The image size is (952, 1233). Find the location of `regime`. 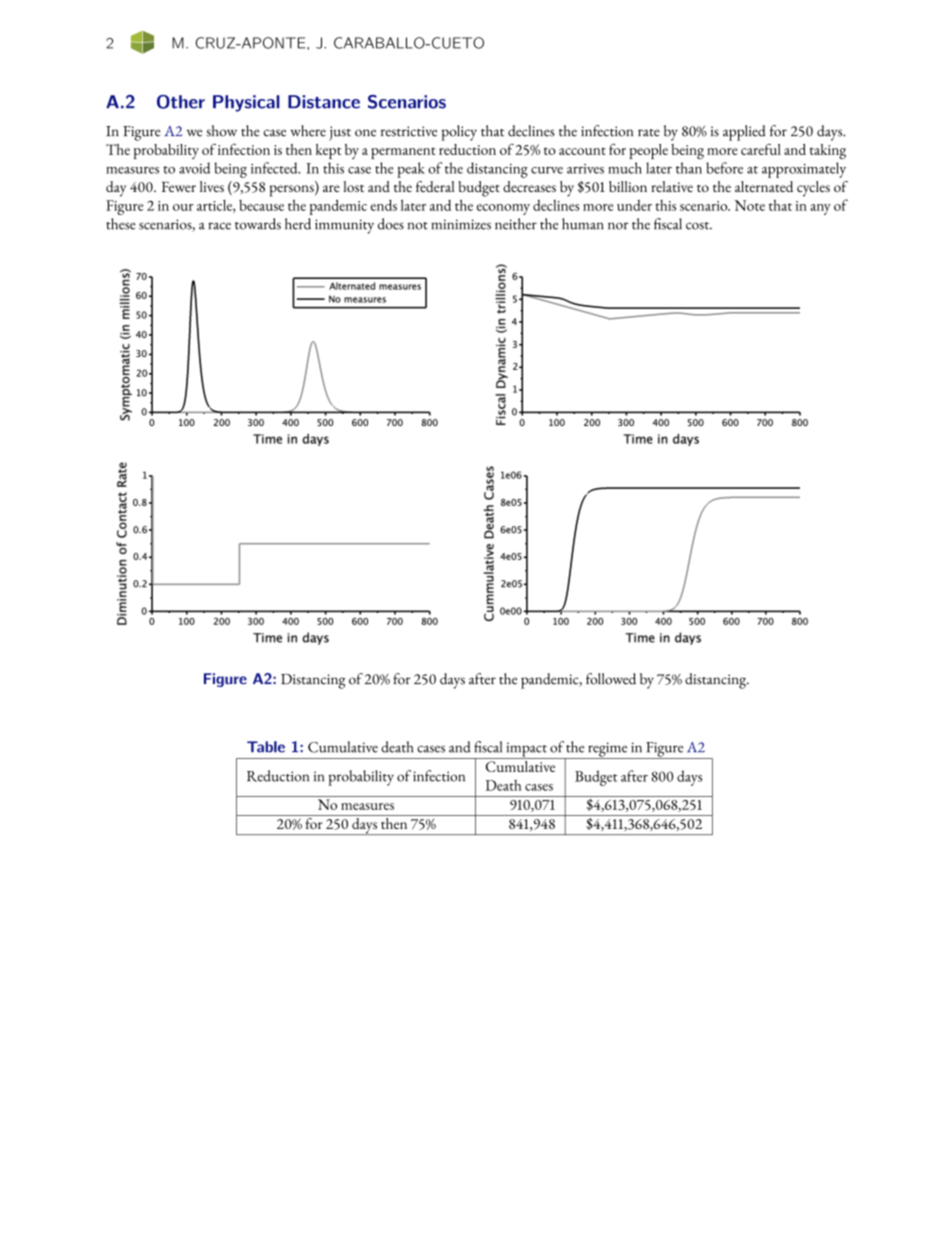

regime is located at coordinates (608, 750).
